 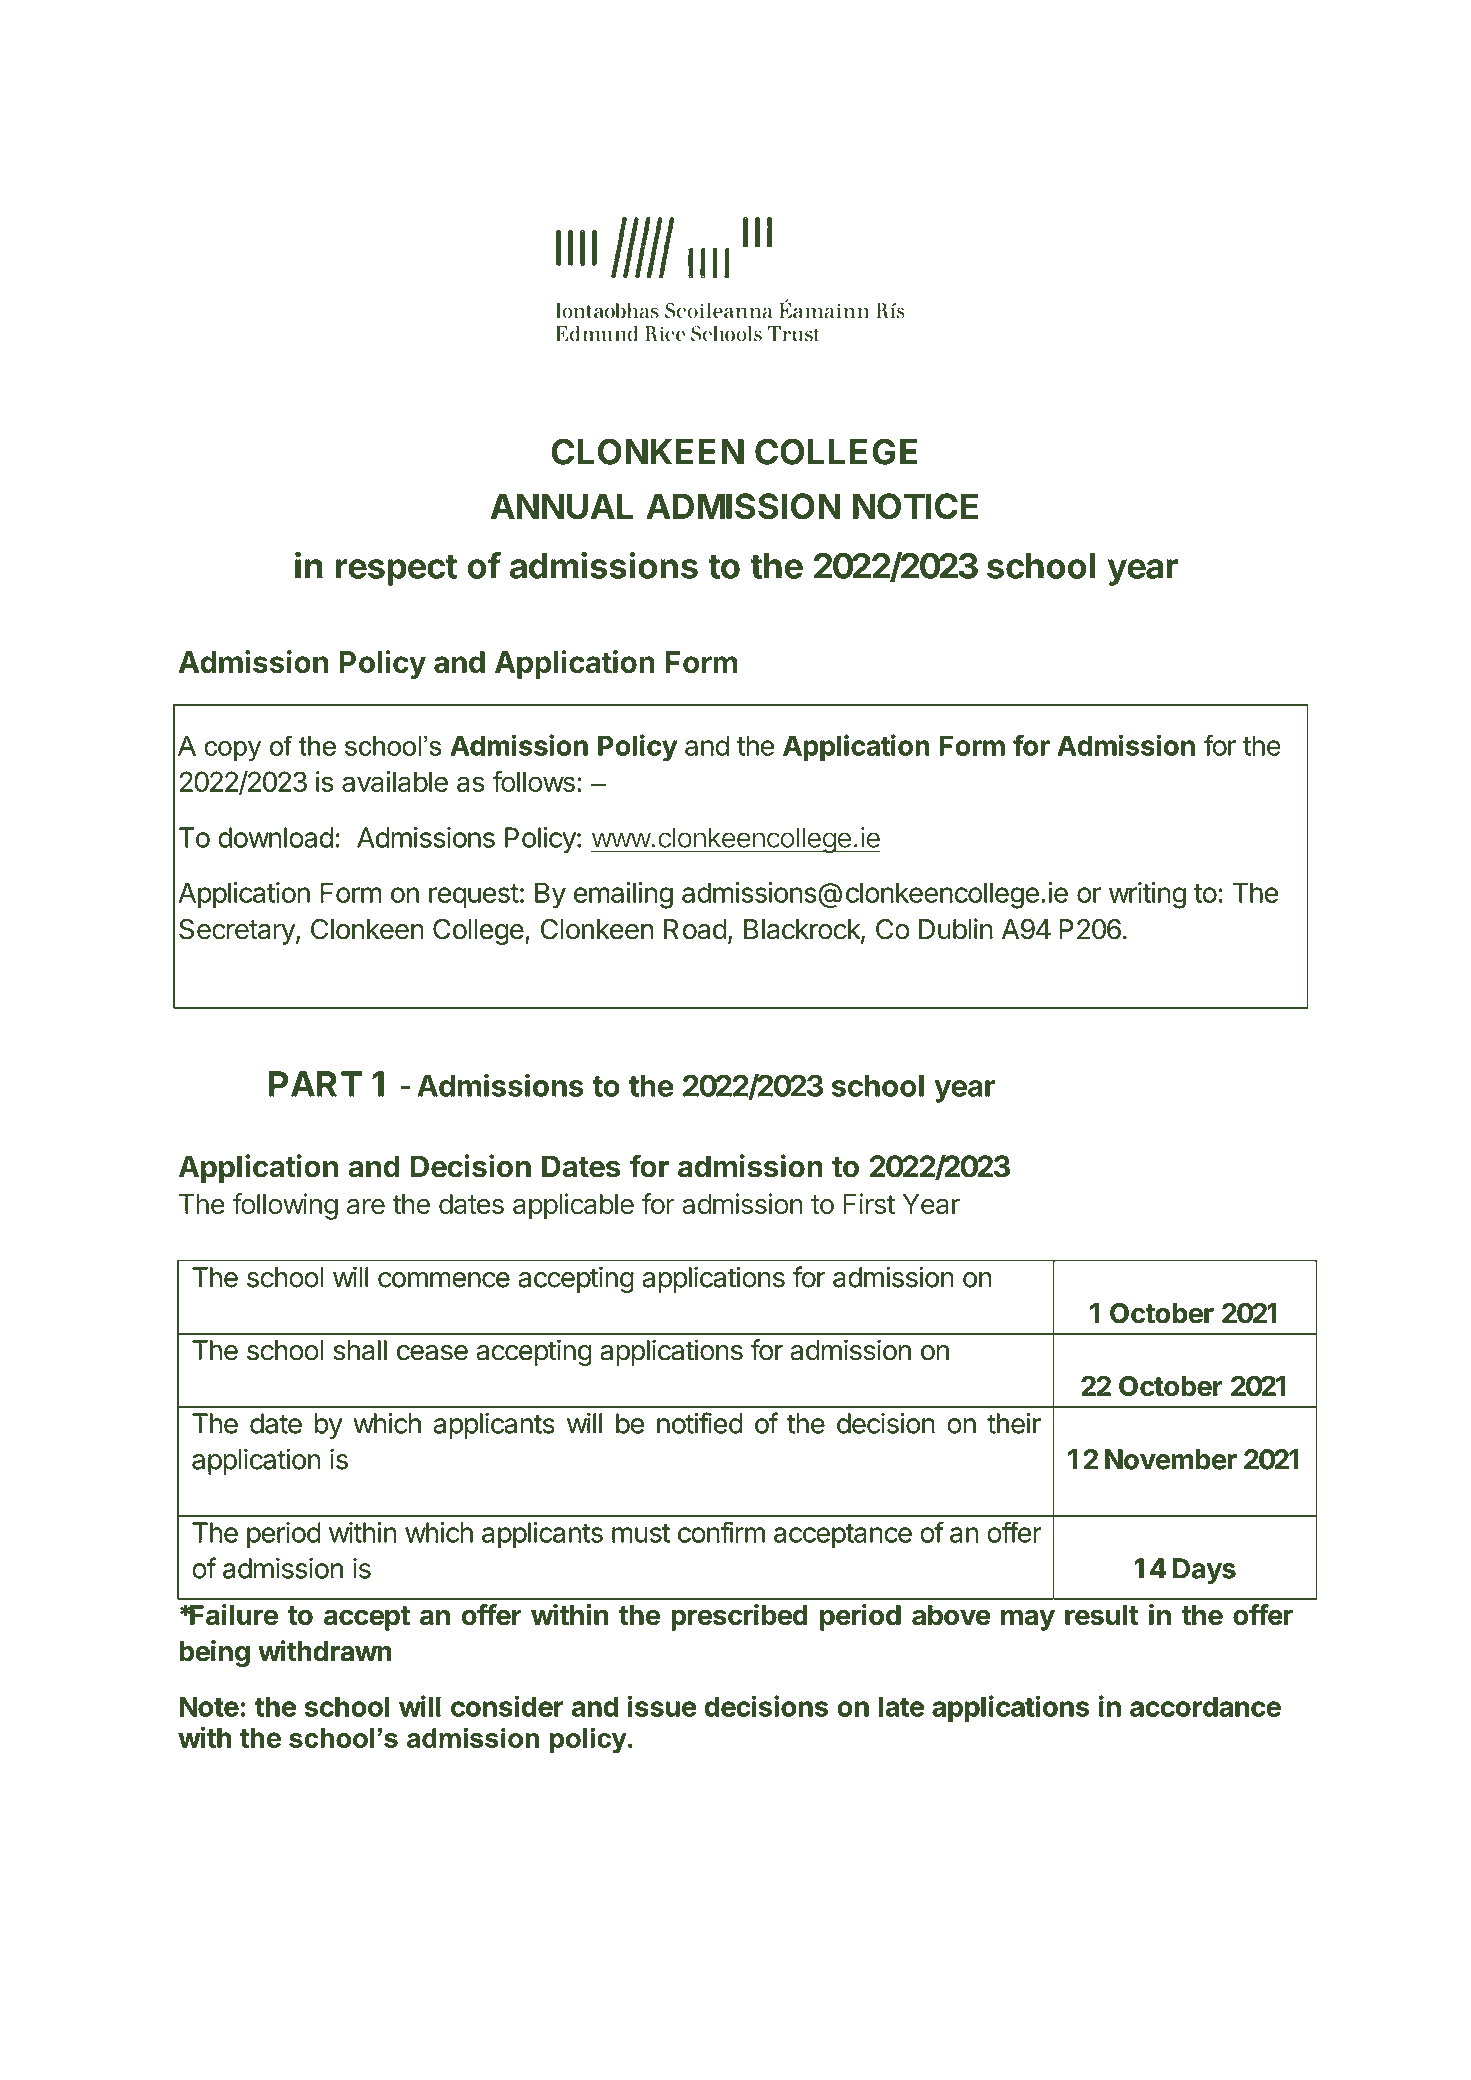 What do you see at coordinates (561, 506) in the image?
I see `ANNUAL` at bounding box center [561, 506].
